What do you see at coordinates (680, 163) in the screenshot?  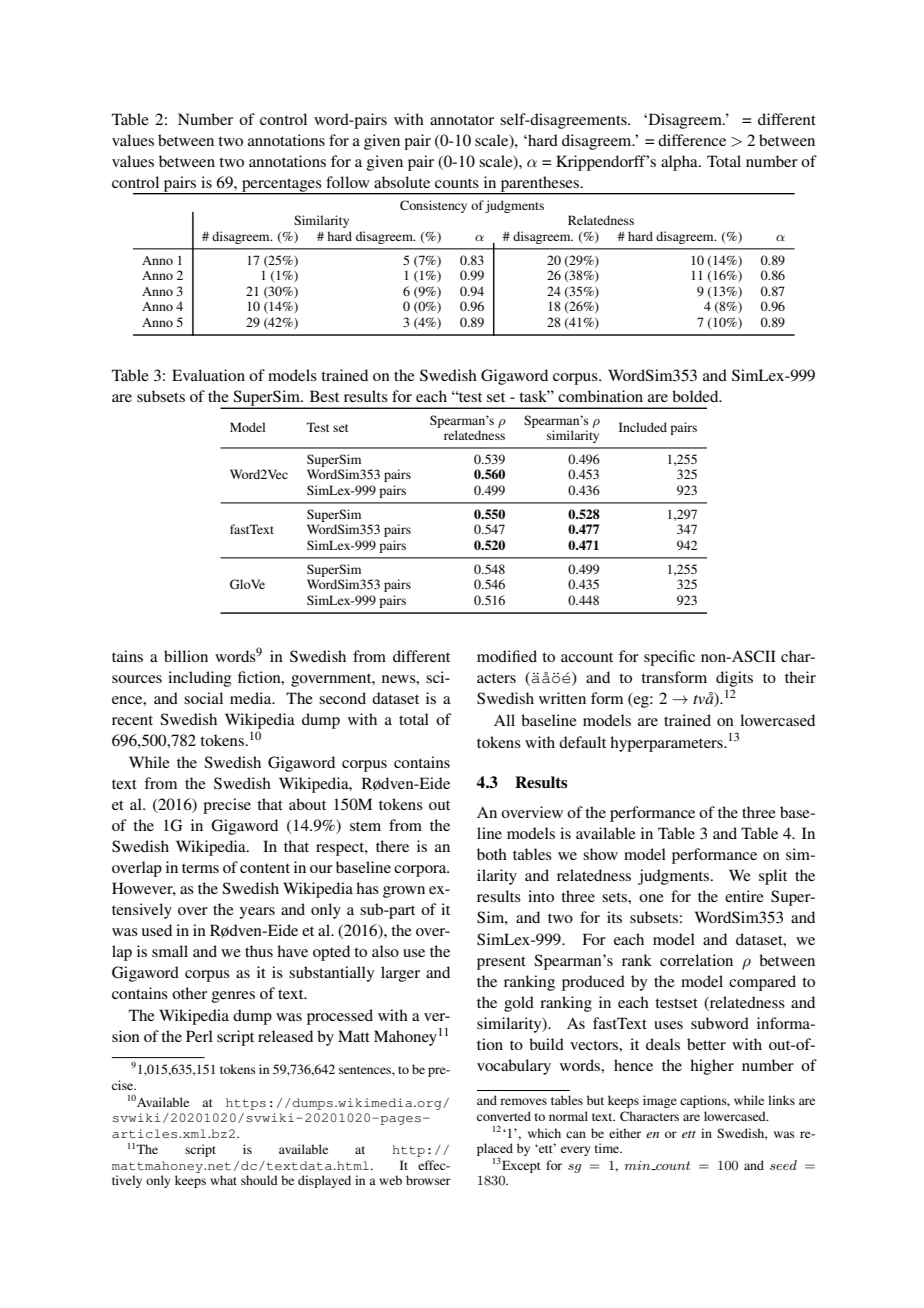 I see `alpha` at bounding box center [680, 163].
